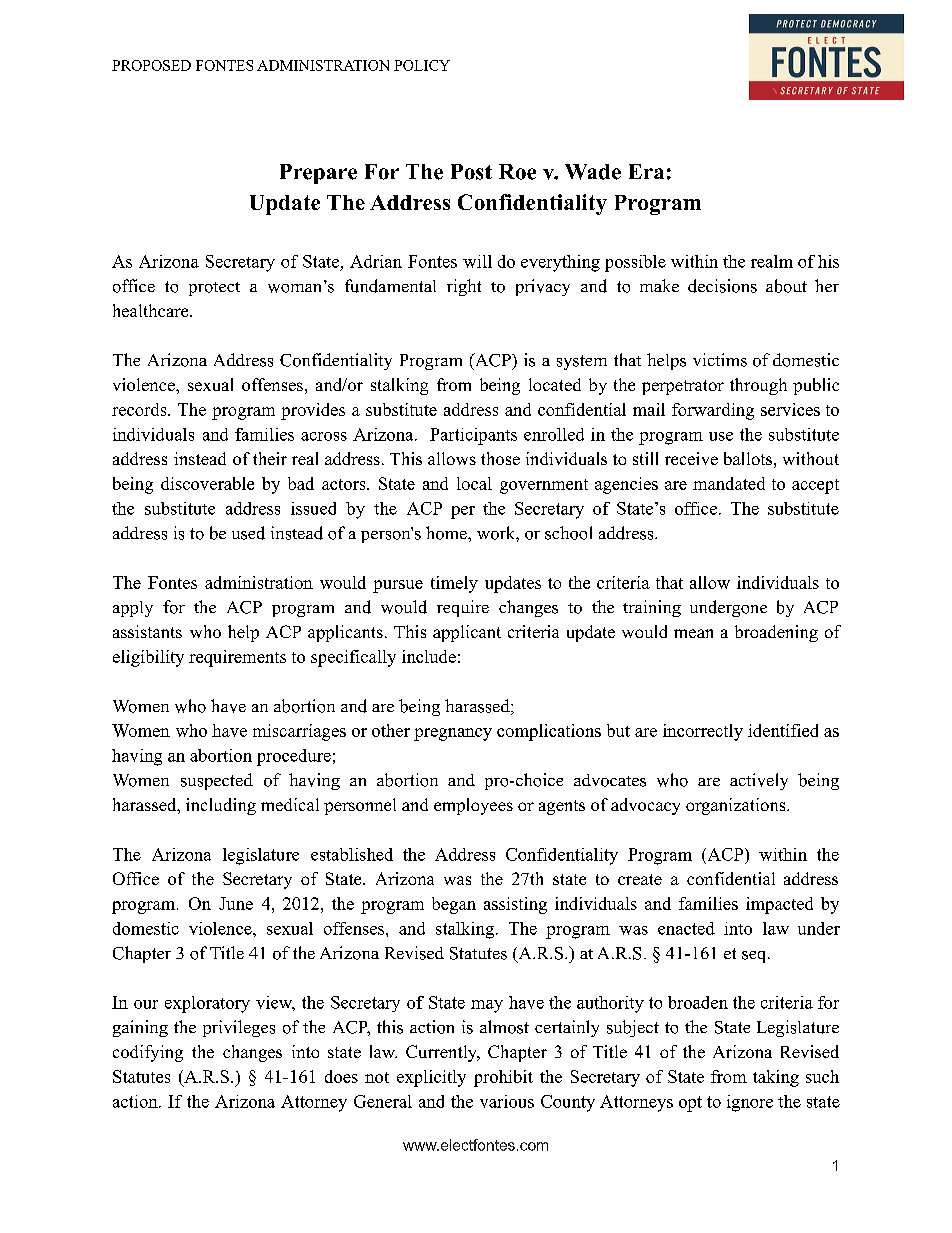 Image resolution: width=952 pixels, height=1233 pixels. I want to click on POLICY, so click(422, 65).
